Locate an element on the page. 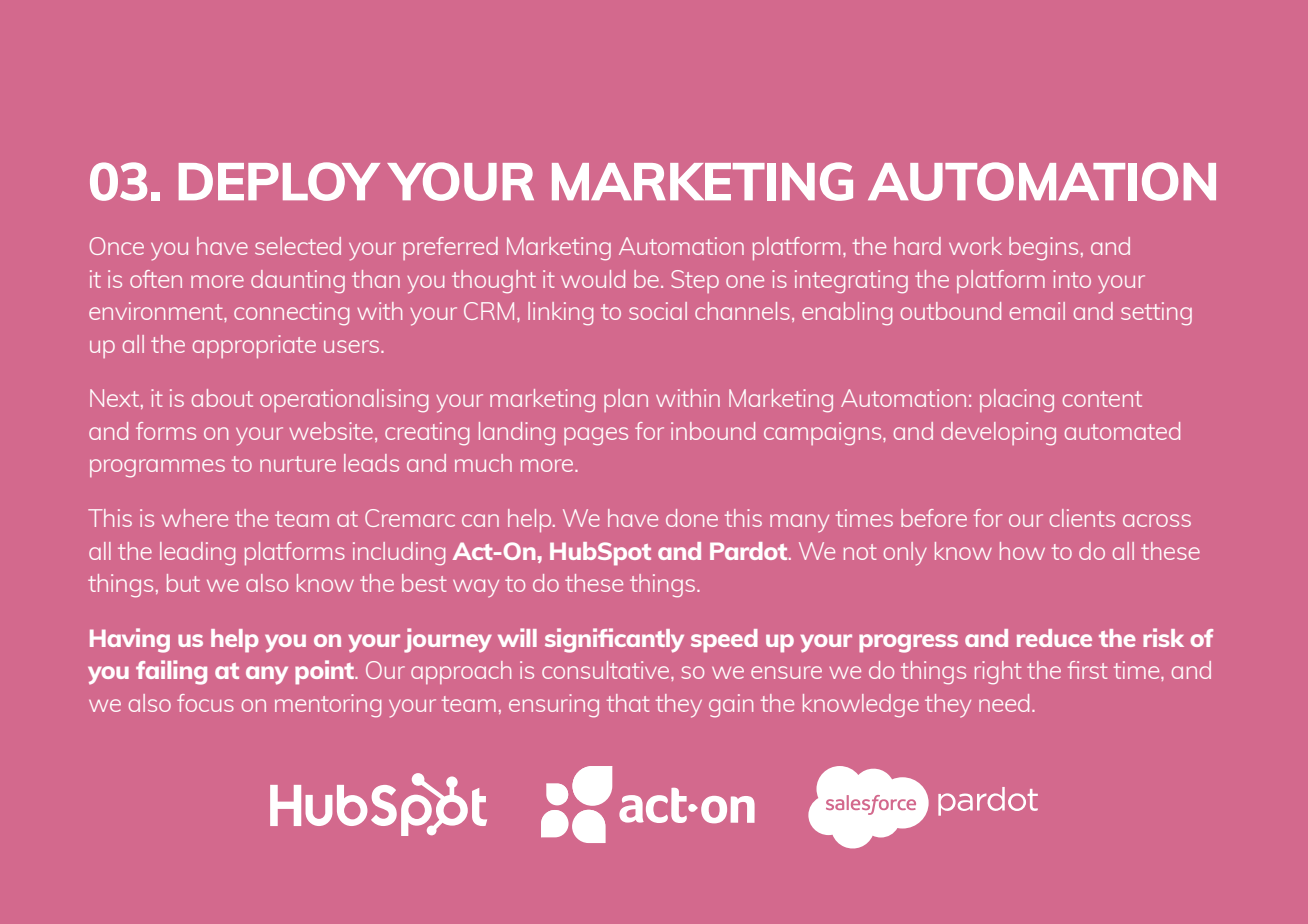 This image has height=924, width=1308. plan is located at coordinates (626, 400).
